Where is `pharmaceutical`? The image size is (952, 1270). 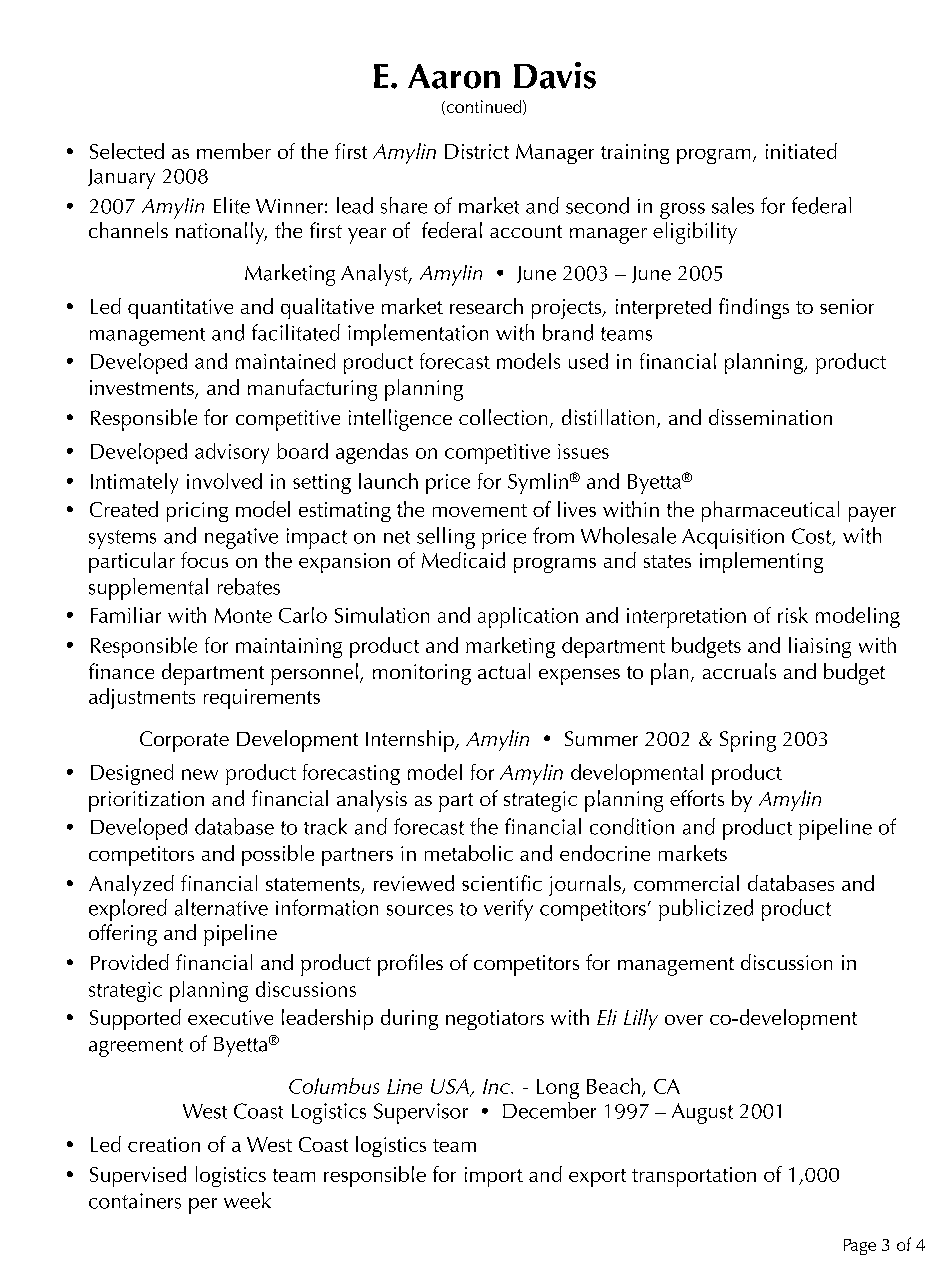 pharmaceutical is located at coordinates (770, 511).
